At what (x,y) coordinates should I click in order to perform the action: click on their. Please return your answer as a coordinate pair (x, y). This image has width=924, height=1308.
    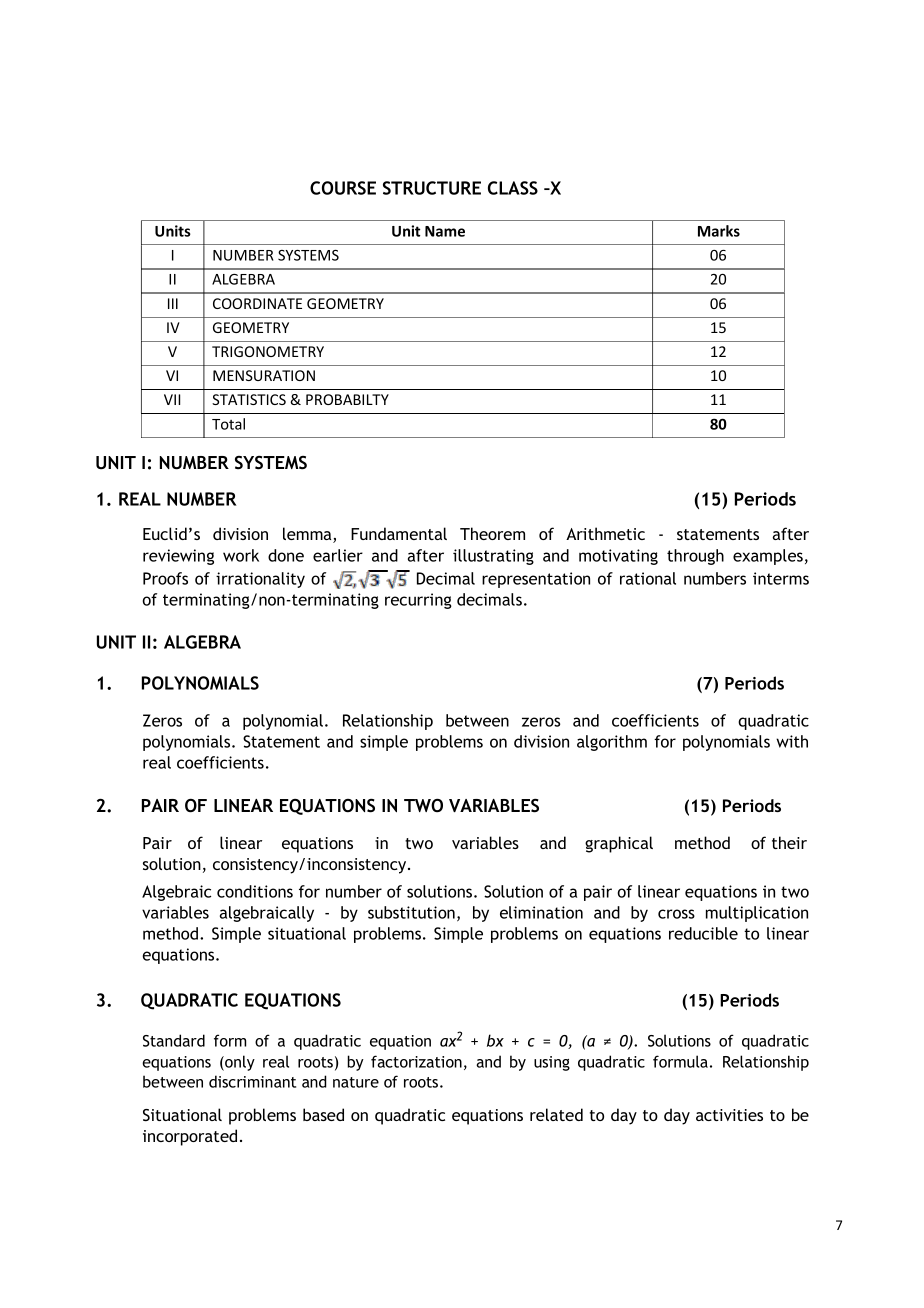
    Looking at the image, I should click on (789, 842).
